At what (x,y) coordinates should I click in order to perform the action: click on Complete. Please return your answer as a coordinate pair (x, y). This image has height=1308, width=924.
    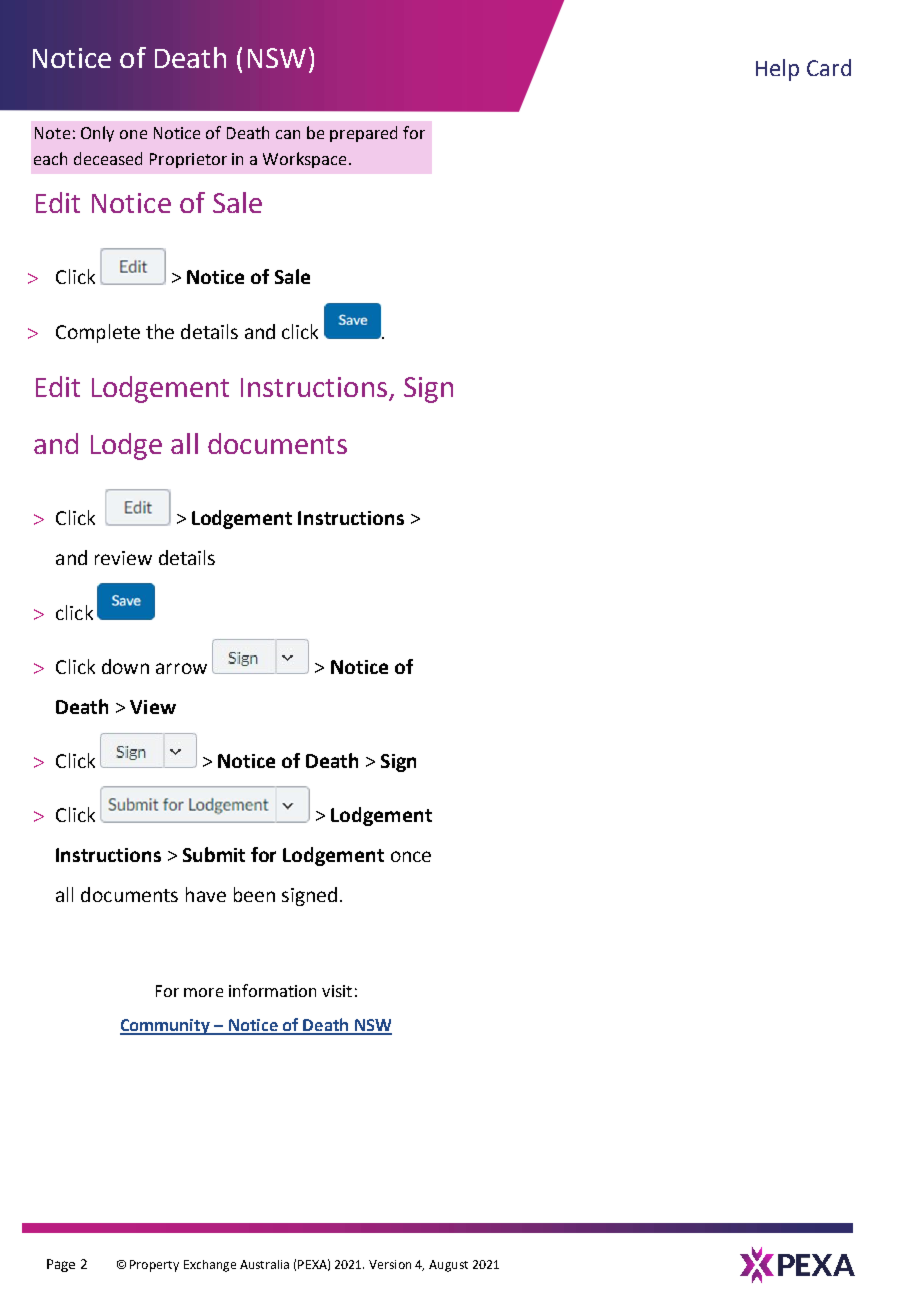
    Looking at the image, I should click on (98, 333).
